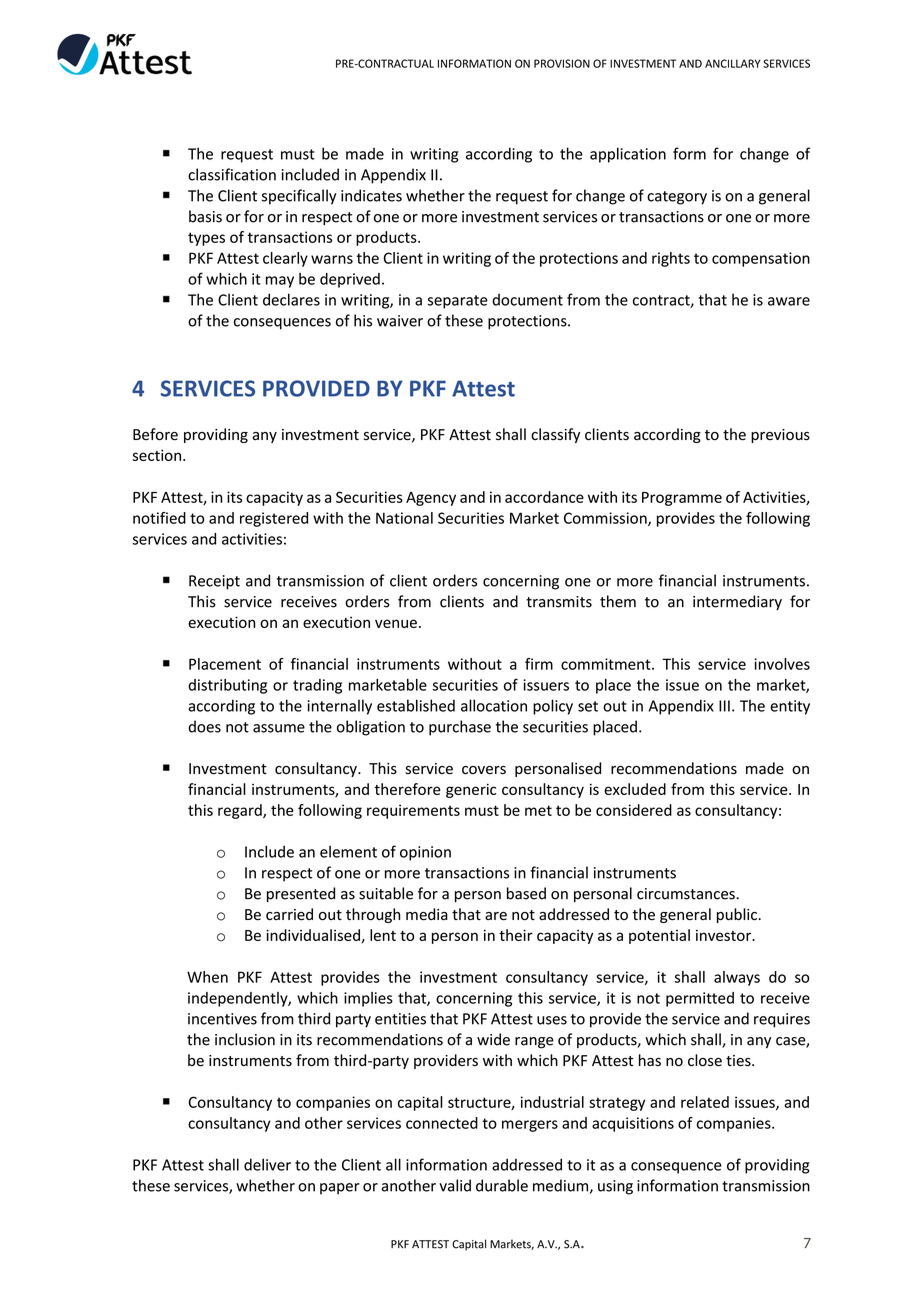  Describe the element at coordinates (267, 1164) in the screenshot. I see `deliver` at that location.
